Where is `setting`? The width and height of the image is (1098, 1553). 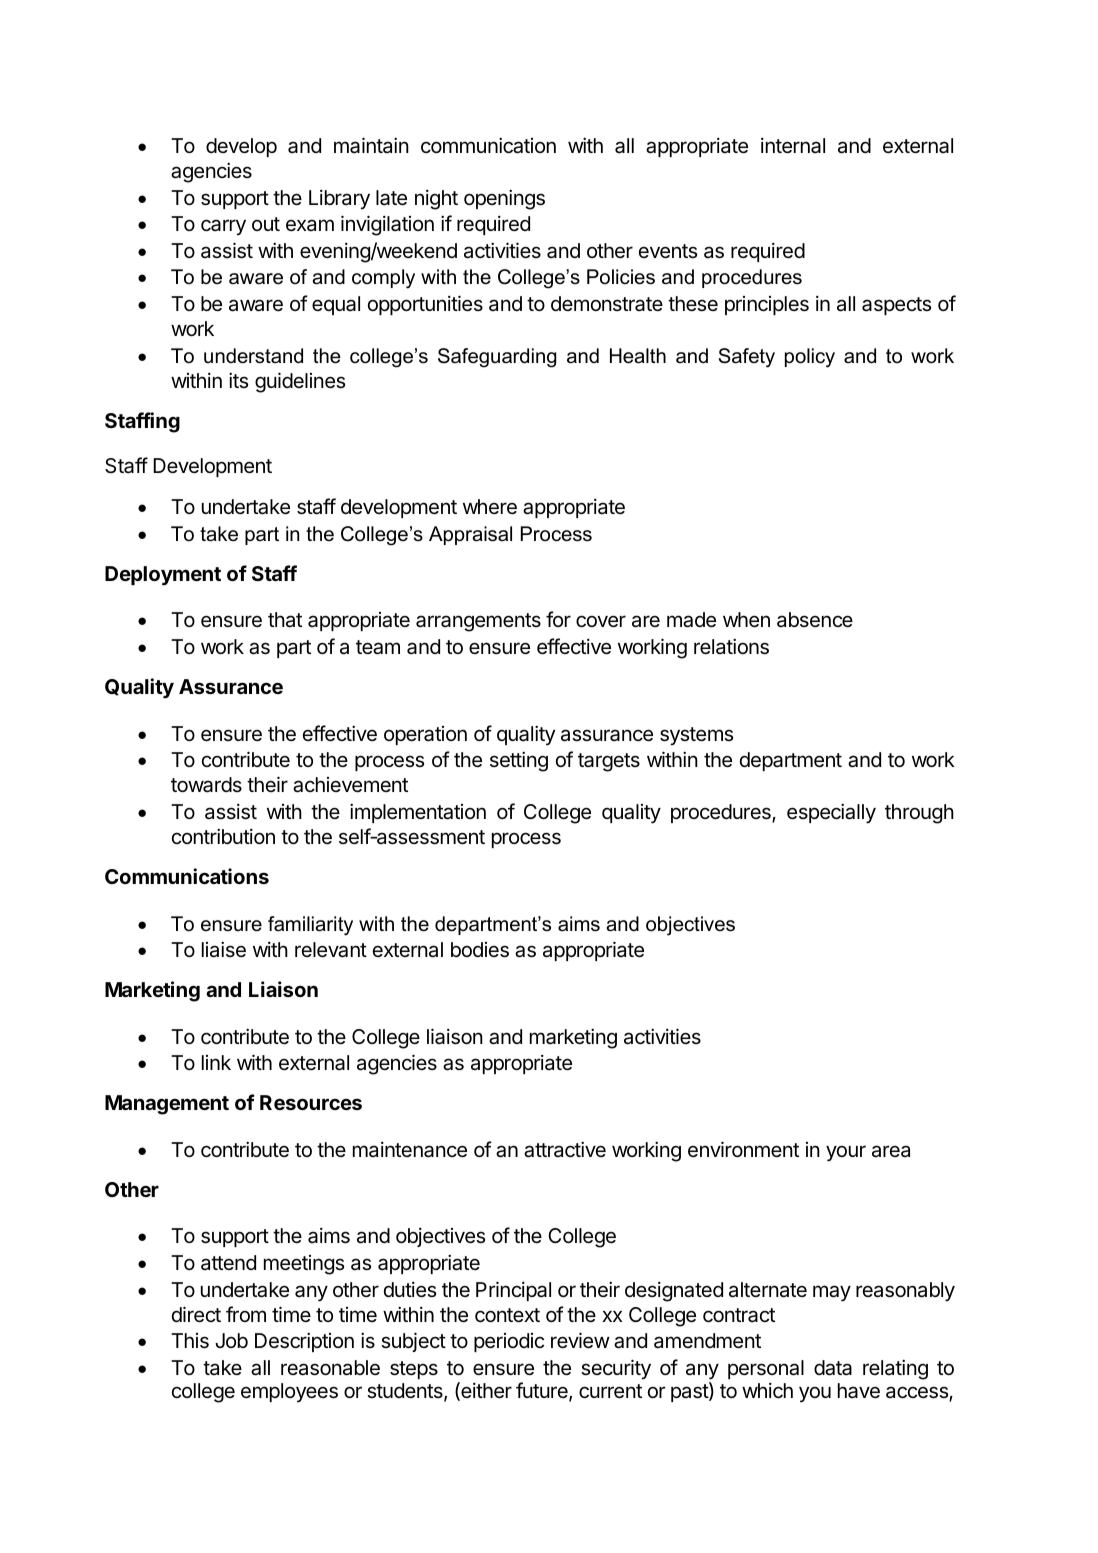 setting is located at coordinates (519, 762).
